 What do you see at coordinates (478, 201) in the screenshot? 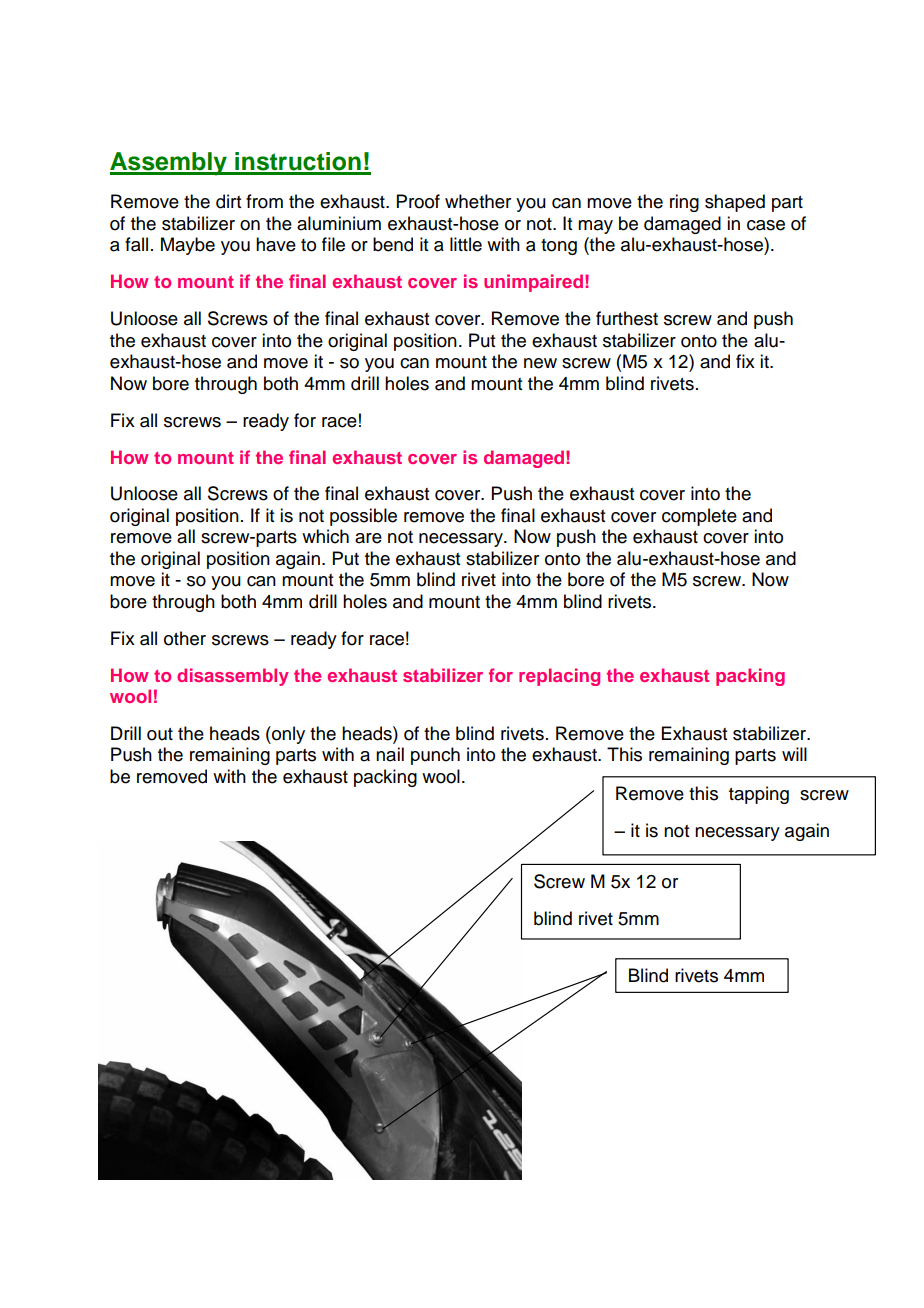
I see `whether` at bounding box center [478, 201].
